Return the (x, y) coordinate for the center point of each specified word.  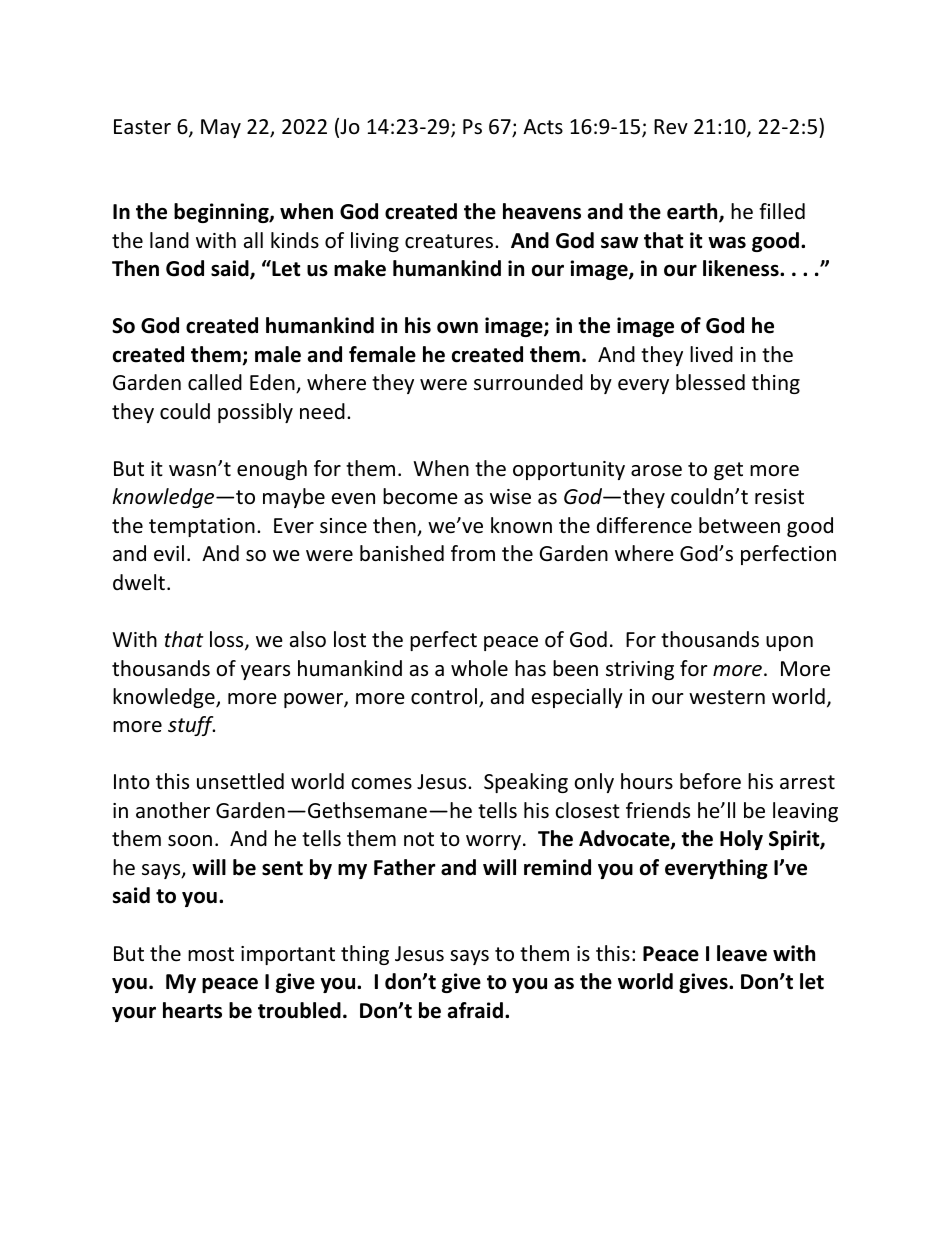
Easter (142, 127)
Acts (543, 126)
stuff (191, 726)
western (727, 697)
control (445, 697)
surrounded (528, 382)
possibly (255, 413)
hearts (192, 1010)
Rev (671, 127)
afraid (475, 1010)
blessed (710, 382)
